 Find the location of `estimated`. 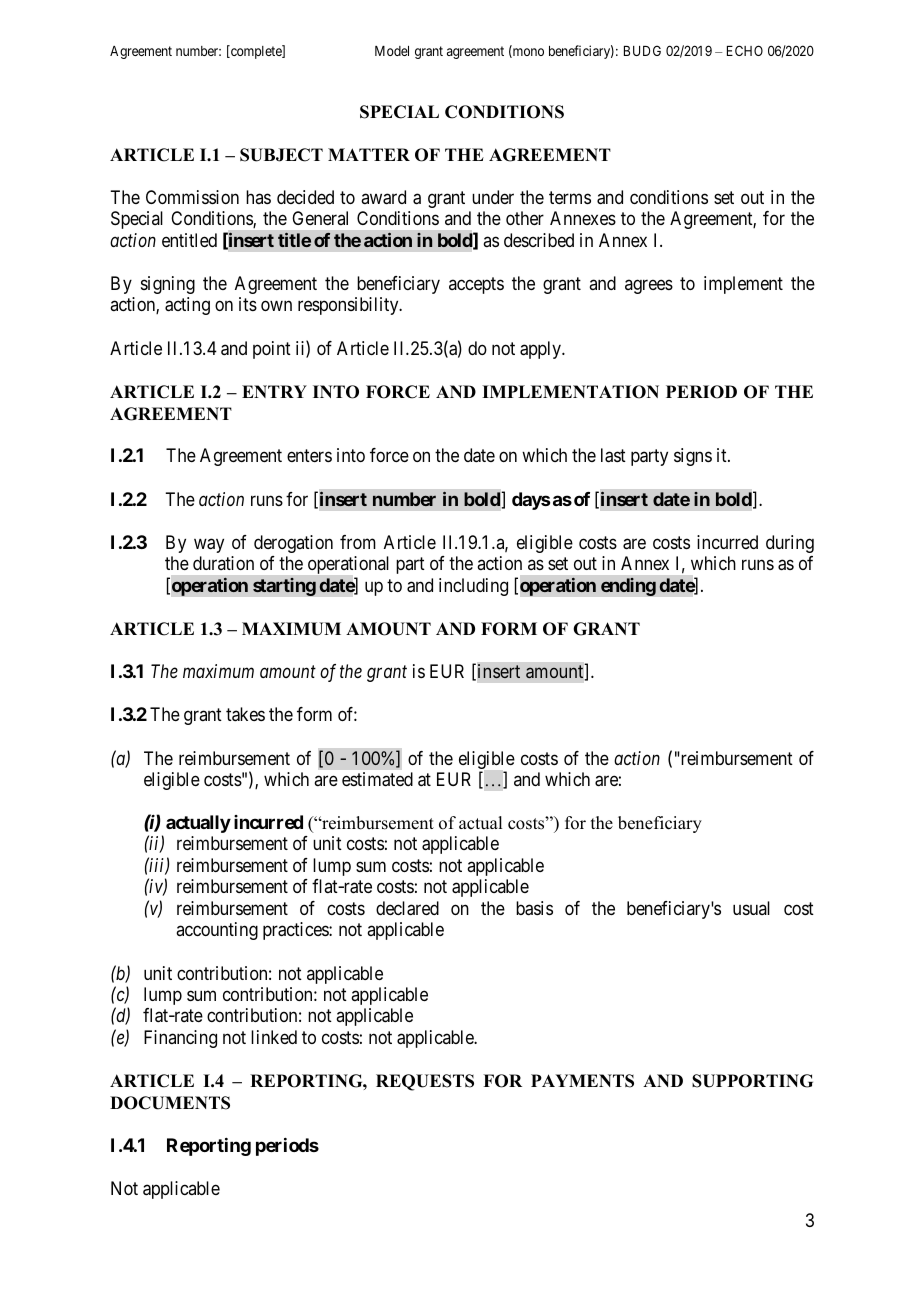

estimated is located at coordinates (377, 779).
